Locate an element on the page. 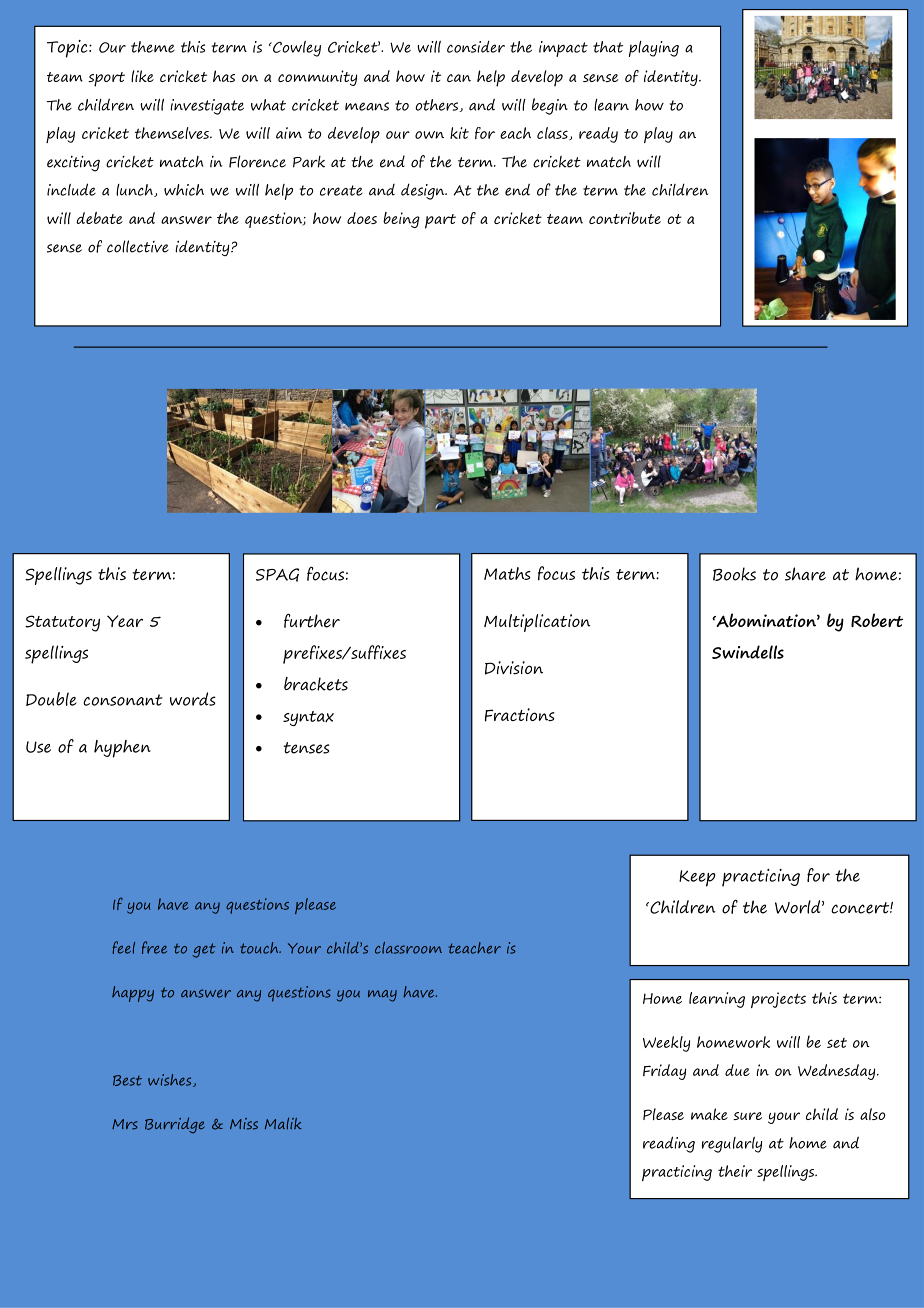 The width and height of the image is (924, 1308). share is located at coordinates (805, 574).
